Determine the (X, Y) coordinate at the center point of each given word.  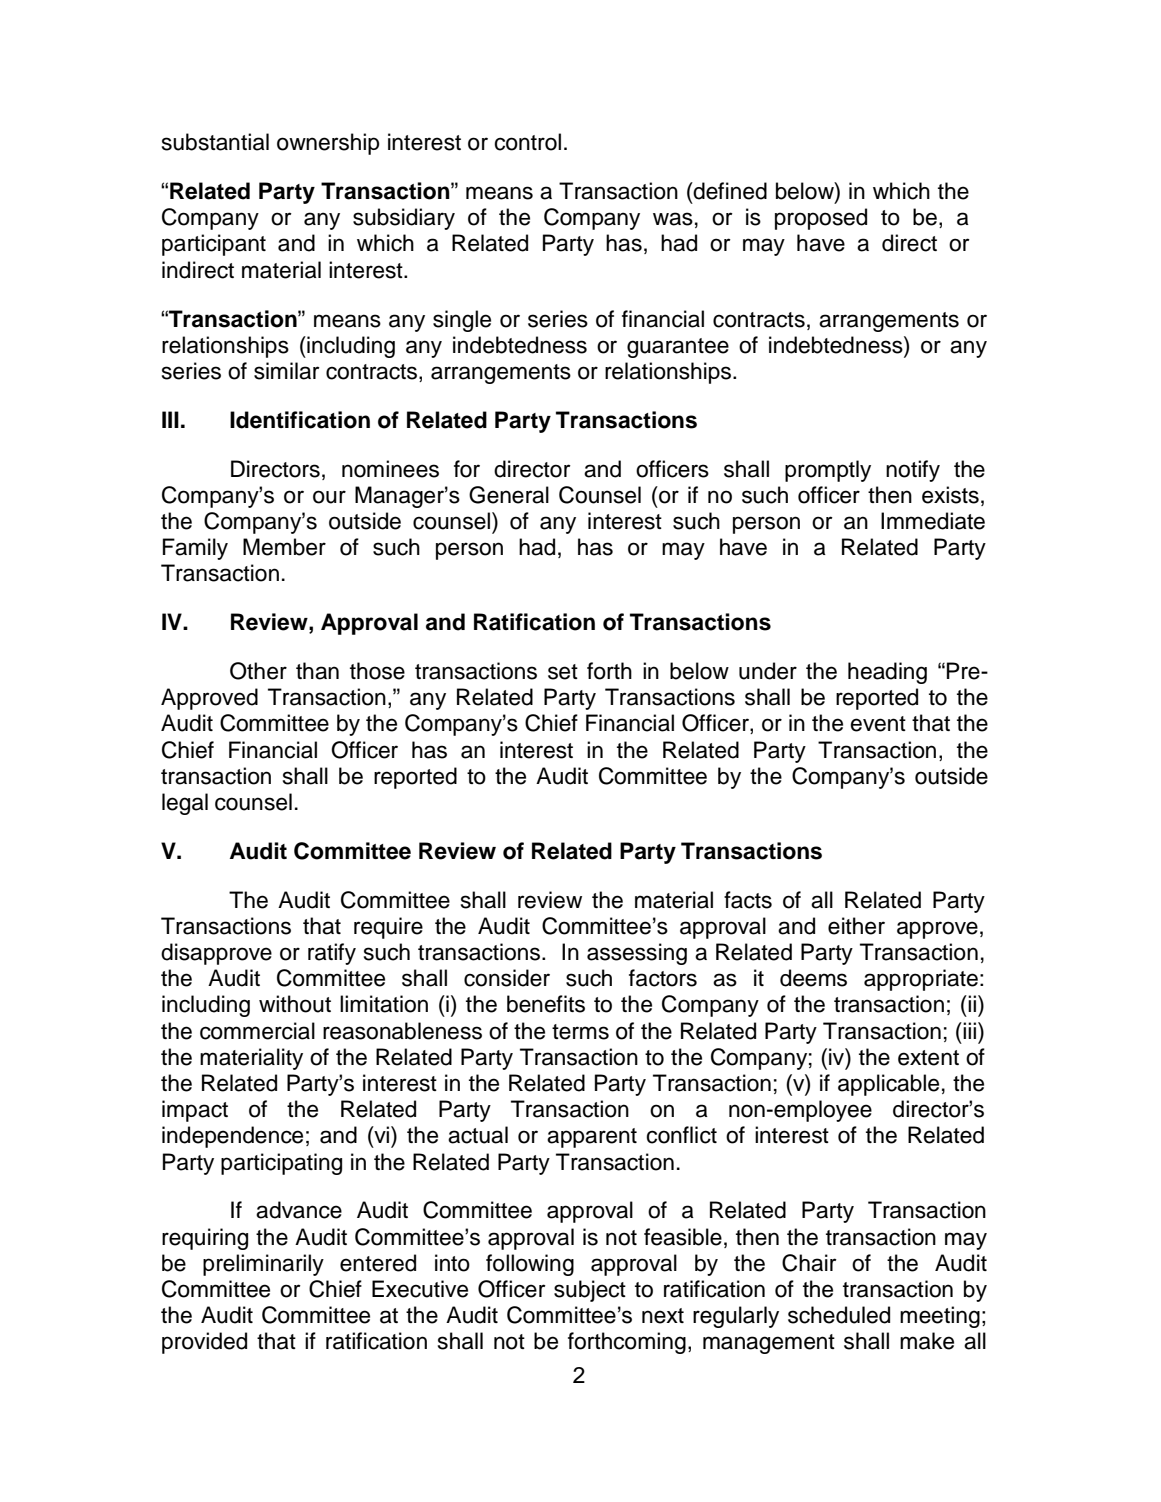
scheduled (839, 1315)
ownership (328, 144)
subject (590, 1291)
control (527, 142)
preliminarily (263, 1265)
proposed (821, 219)
